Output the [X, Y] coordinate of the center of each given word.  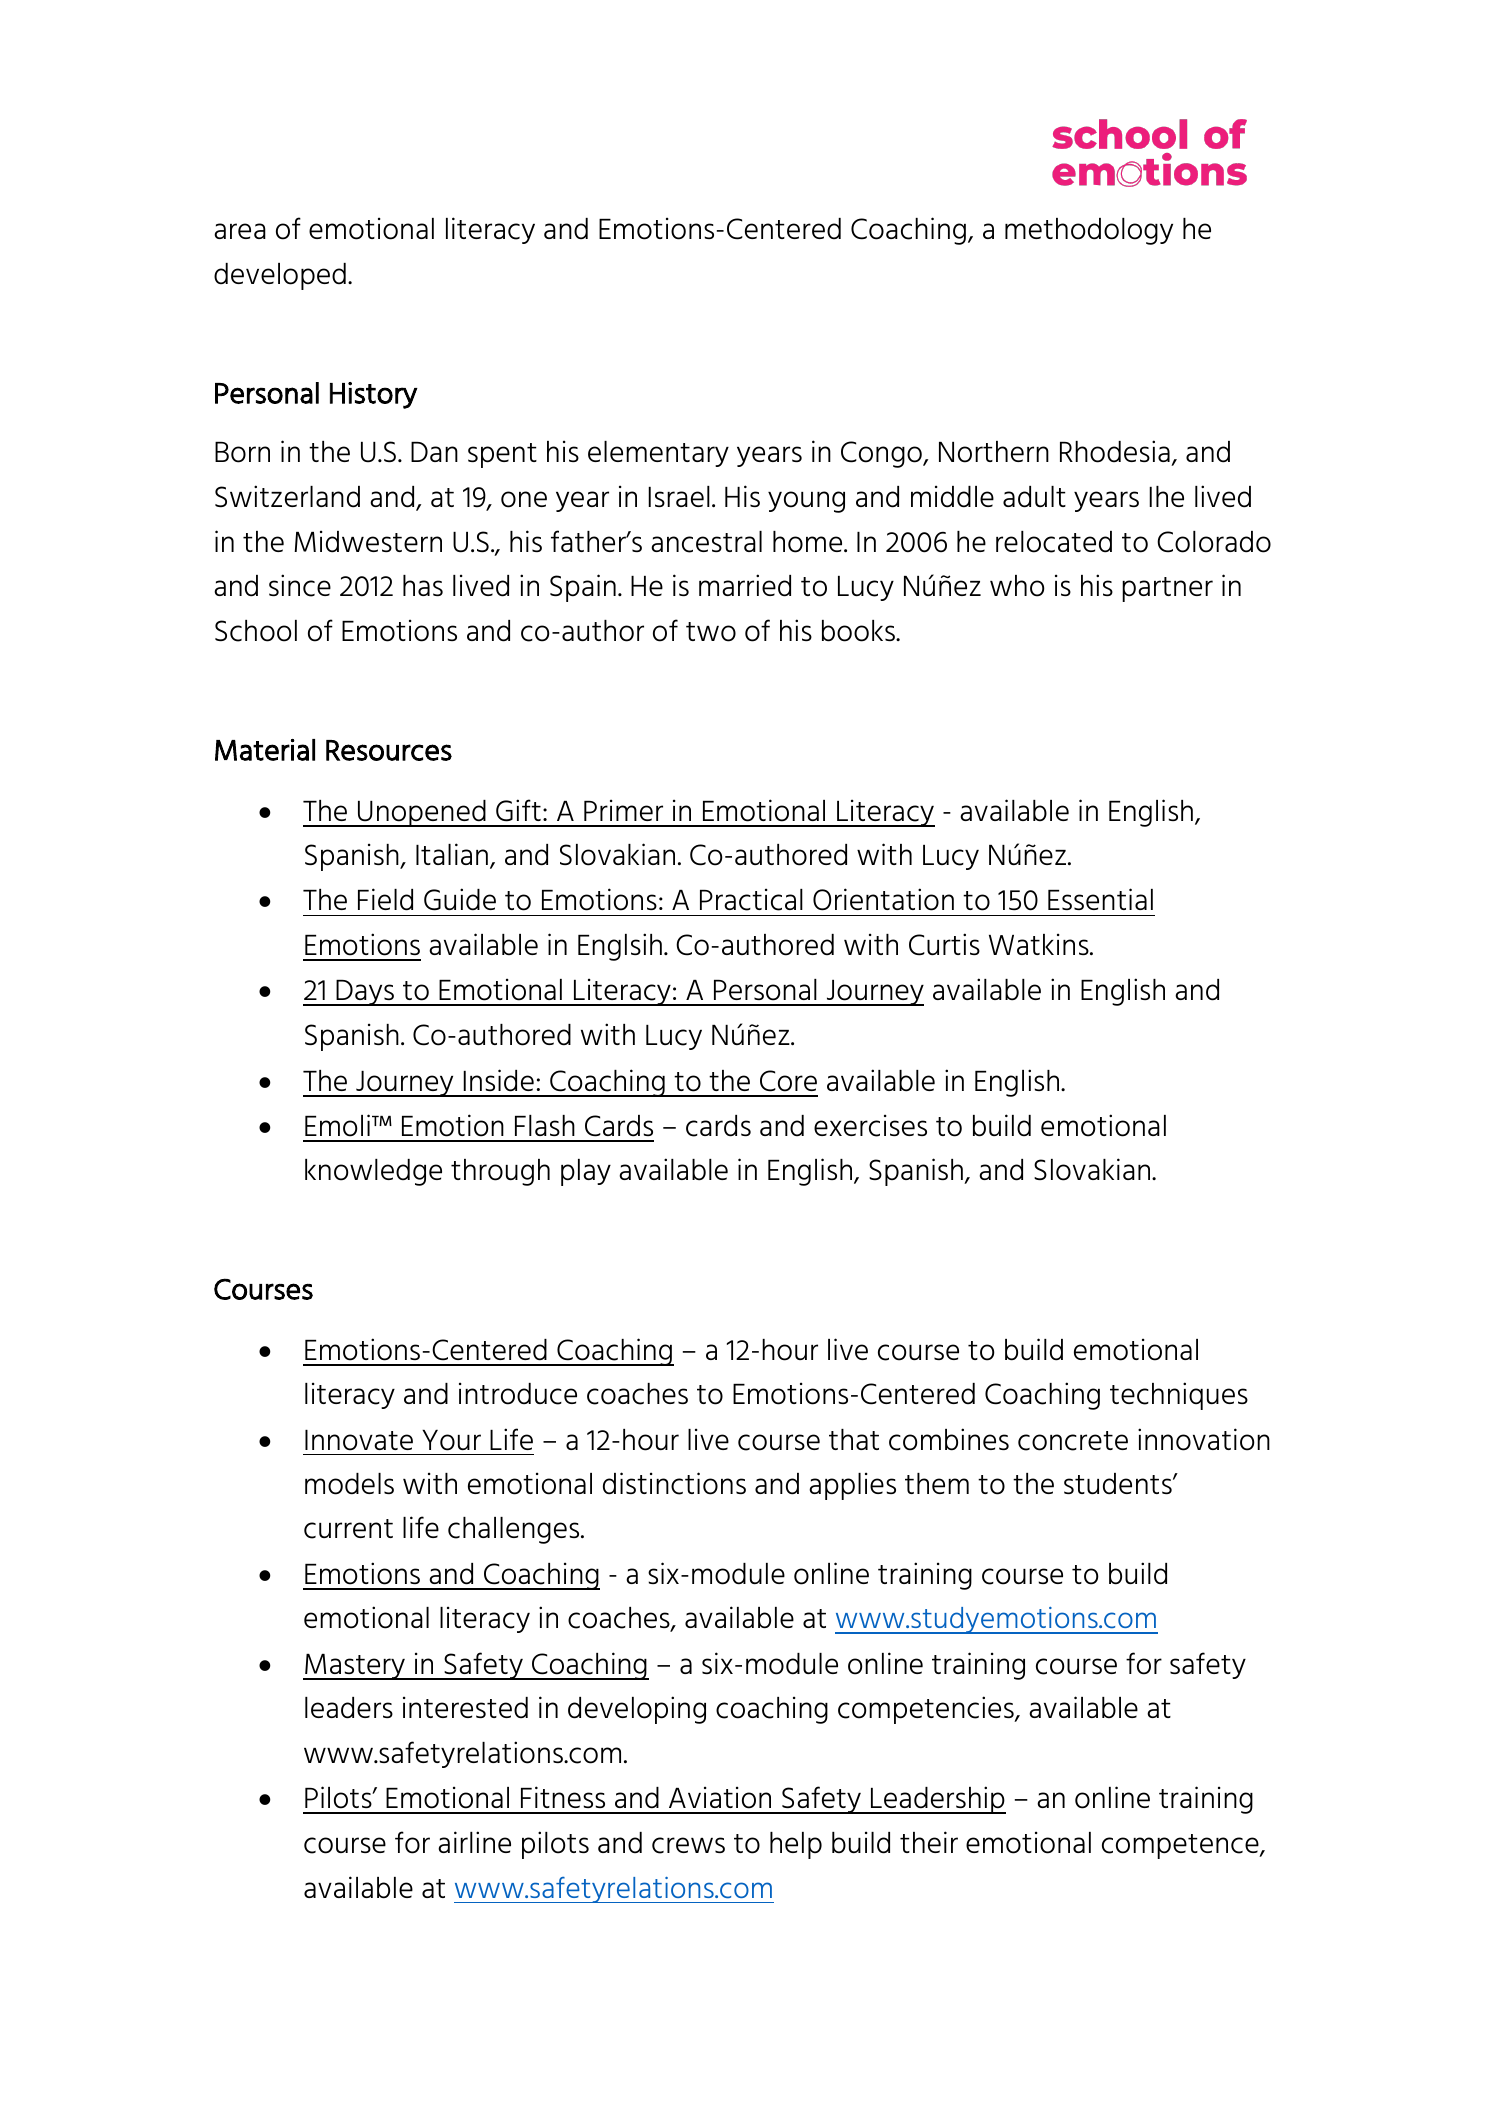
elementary [658, 454]
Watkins [1040, 944]
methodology [1089, 231]
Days [365, 993]
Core [788, 1081]
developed [280, 276]
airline [474, 1842]
